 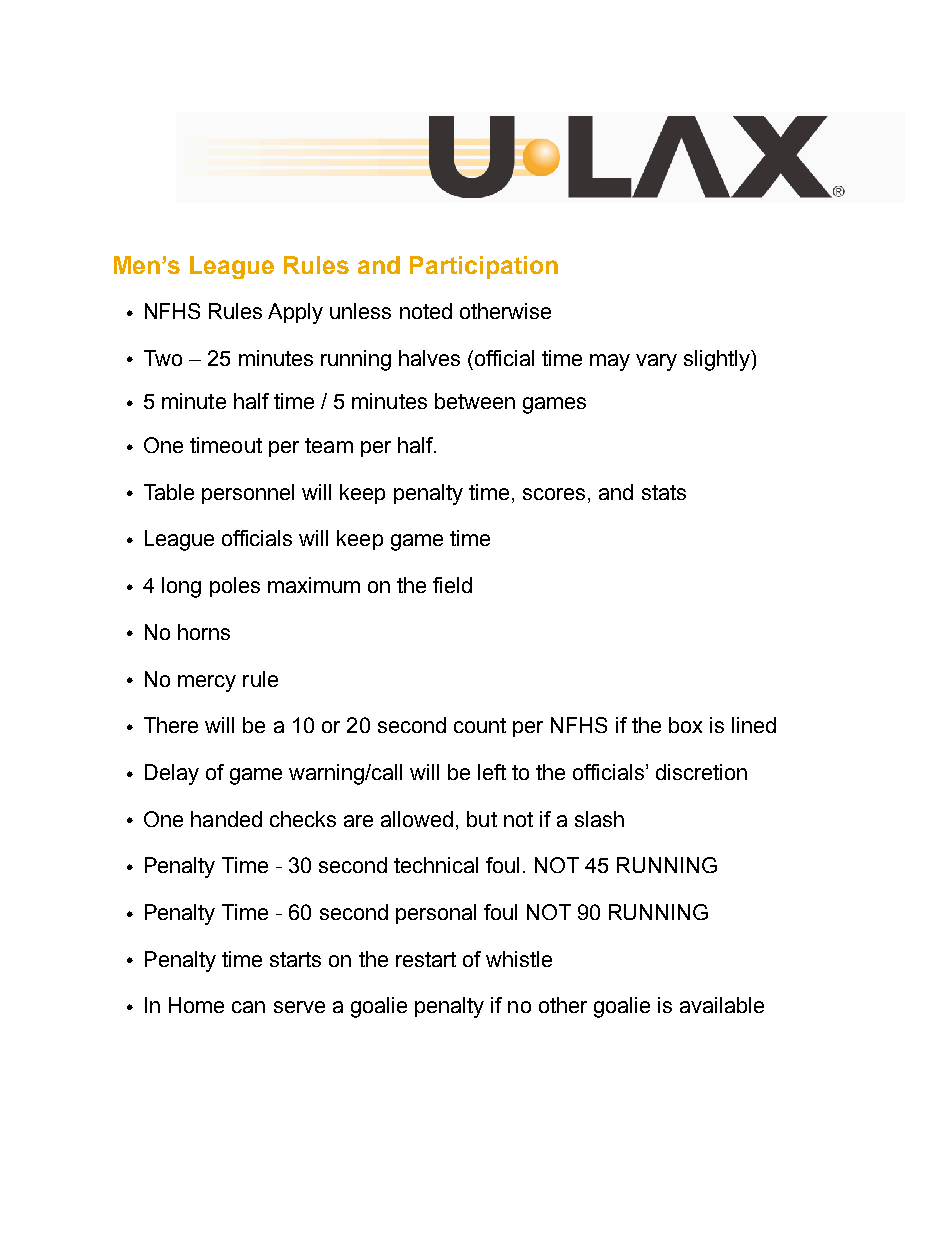 What do you see at coordinates (248, 494) in the image?
I see `personnel` at bounding box center [248, 494].
